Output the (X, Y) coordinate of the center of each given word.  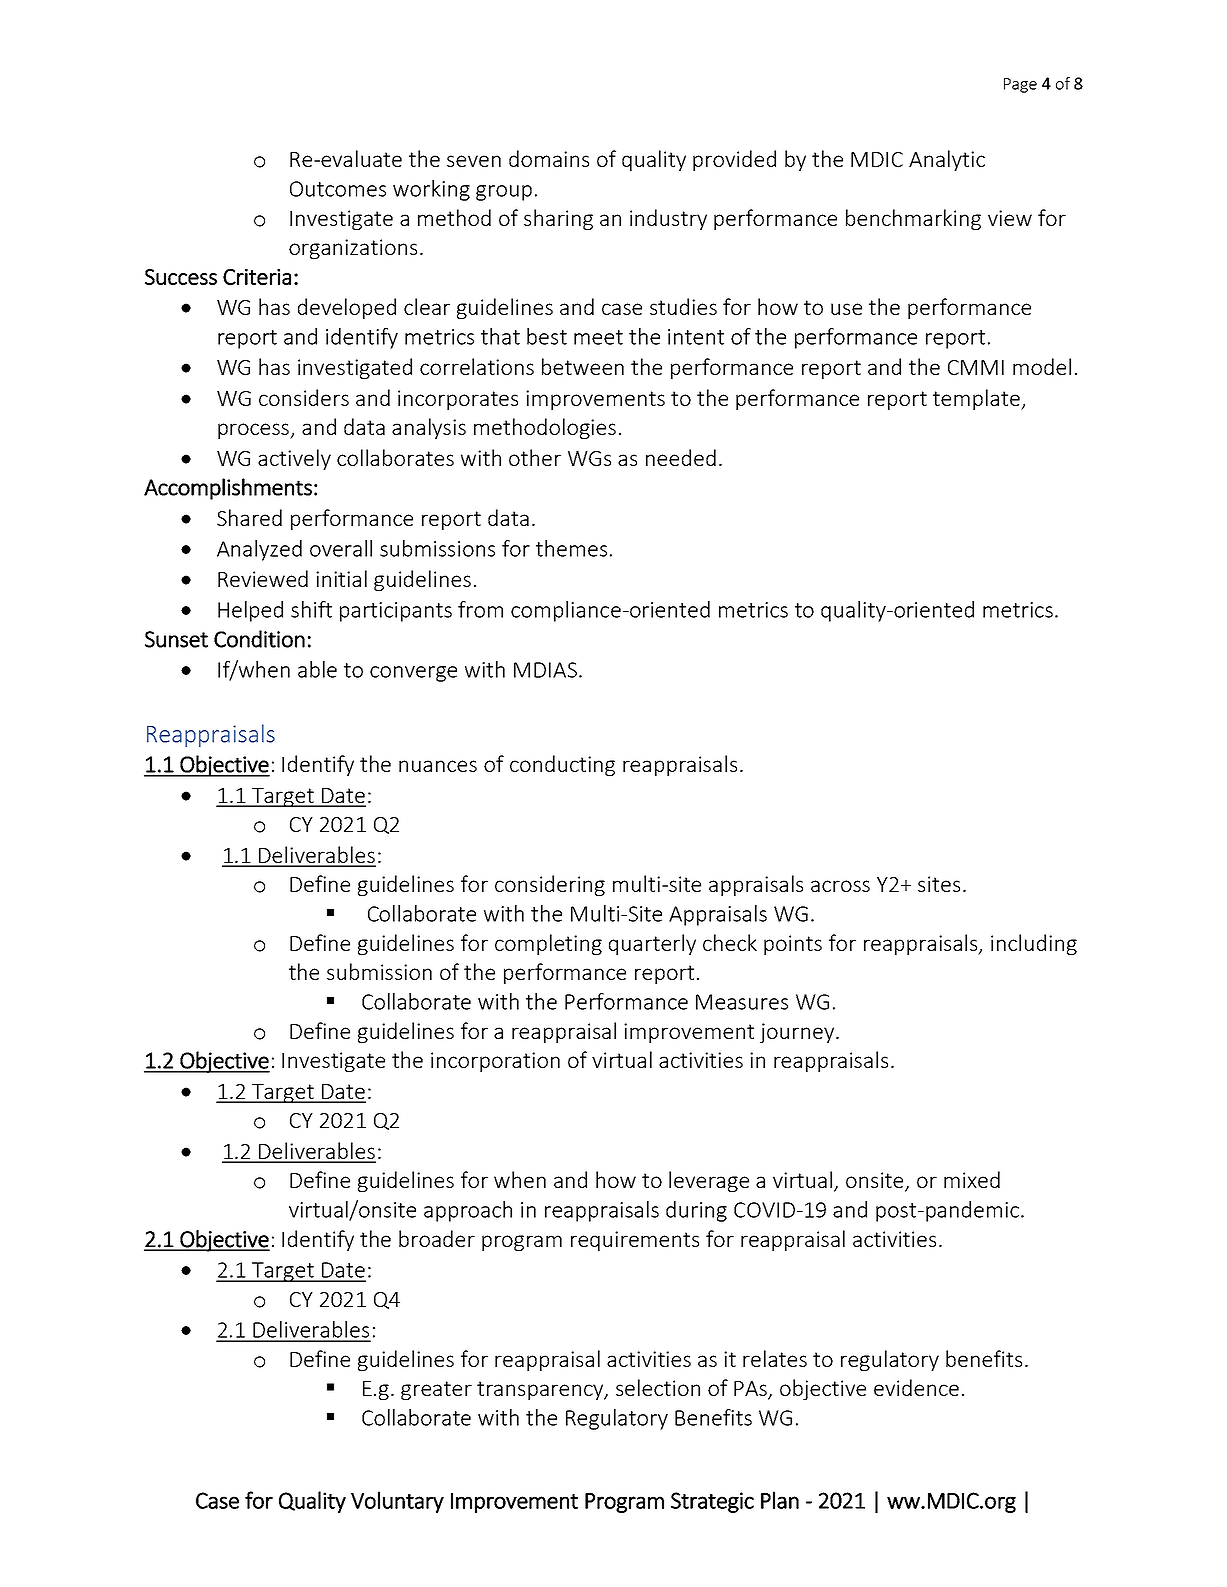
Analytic (947, 160)
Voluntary (397, 1502)
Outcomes (338, 189)
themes (571, 548)
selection (658, 1387)
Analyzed (259, 550)
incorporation (495, 1062)
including (1034, 944)
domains (549, 158)
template (977, 399)
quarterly (652, 944)
